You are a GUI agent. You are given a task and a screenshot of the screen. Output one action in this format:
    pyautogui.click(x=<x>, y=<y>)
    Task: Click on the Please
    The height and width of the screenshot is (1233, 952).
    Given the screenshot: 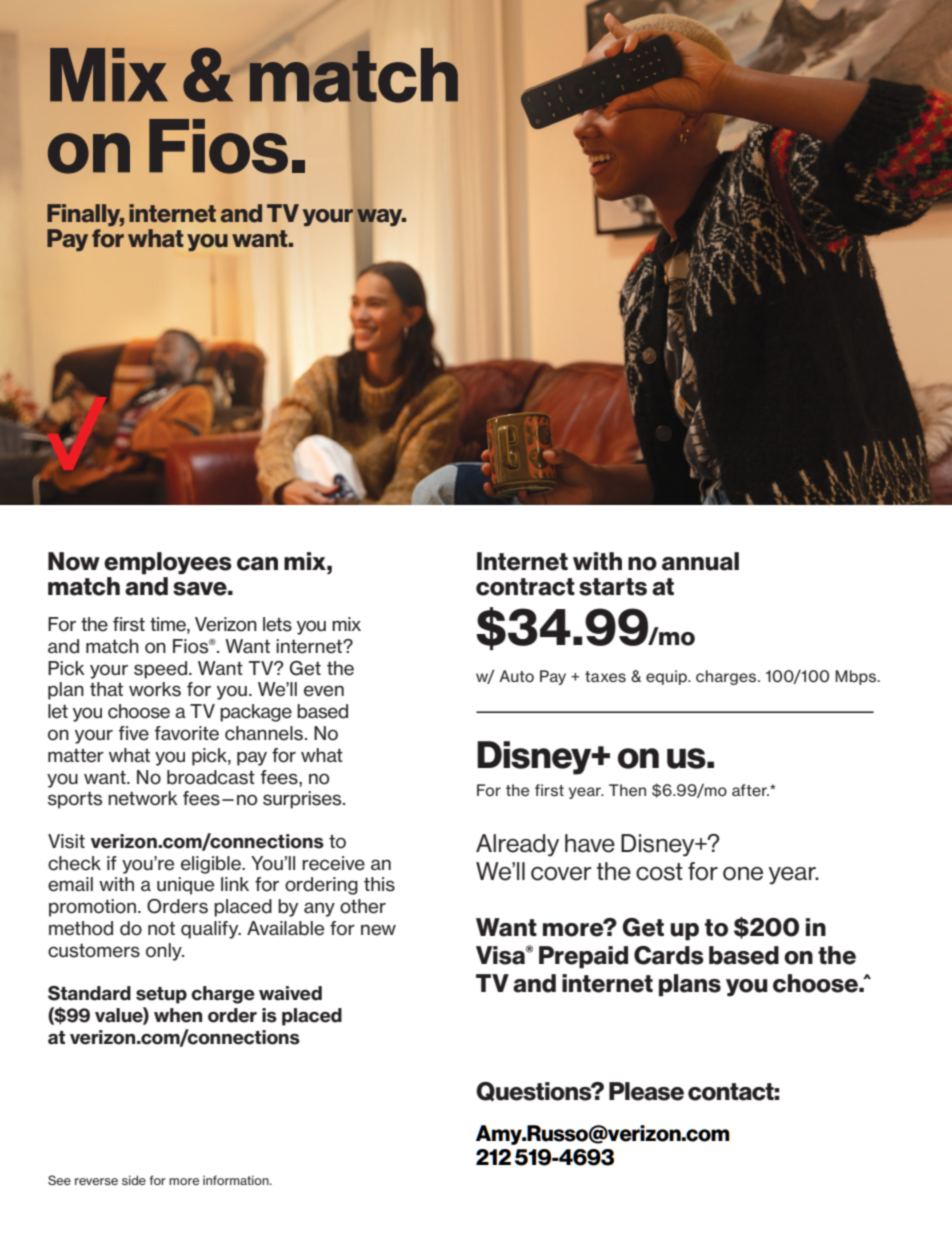 What is the action you would take?
    pyautogui.click(x=646, y=1091)
